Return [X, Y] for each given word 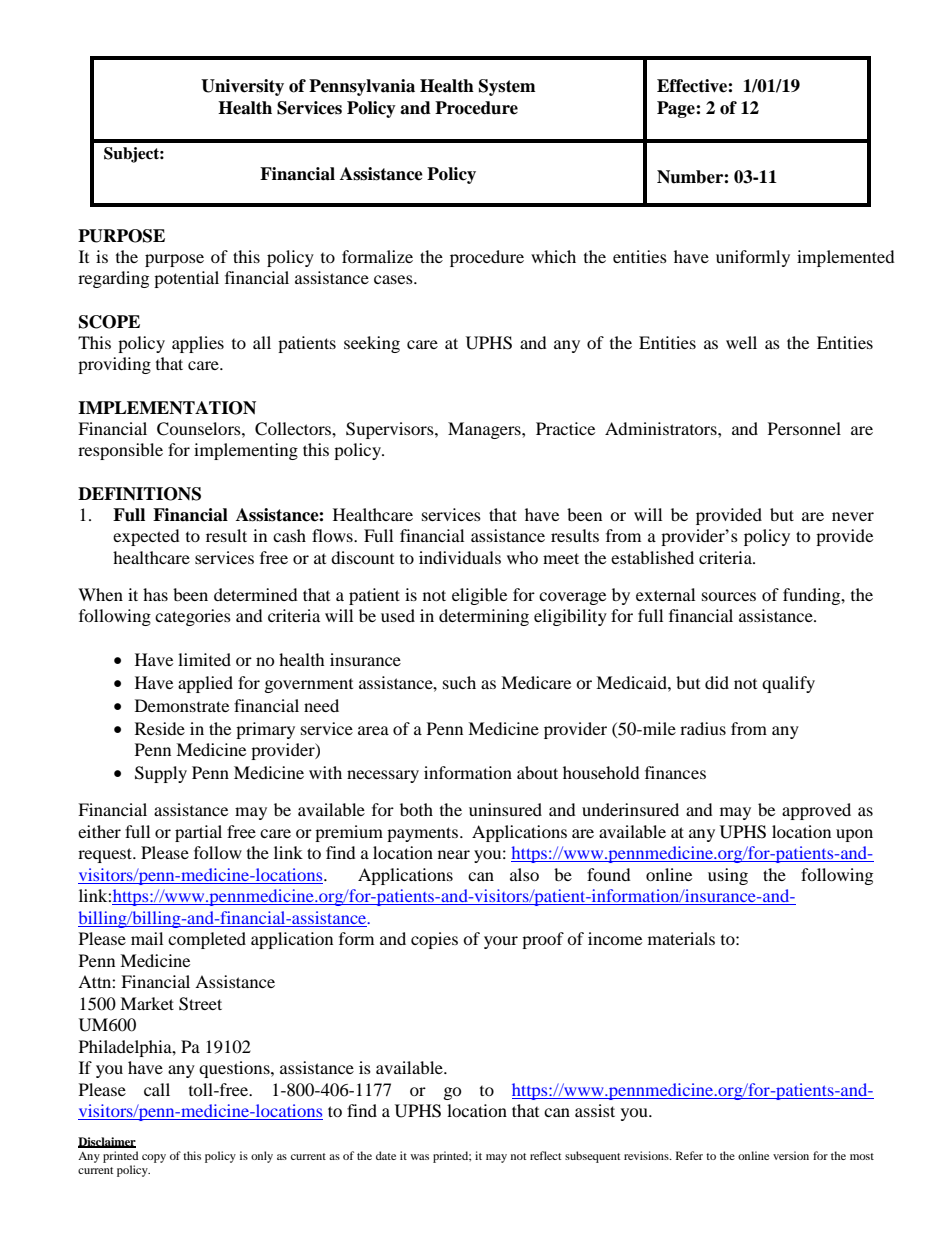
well [741, 342]
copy [154, 1158]
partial [198, 833]
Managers [485, 430]
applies [198, 344]
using [728, 876]
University [242, 87]
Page [677, 109]
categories [193, 617]
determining [484, 617]
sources [729, 596]
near [454, 854]
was [420, 1157]
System [507, 87]
